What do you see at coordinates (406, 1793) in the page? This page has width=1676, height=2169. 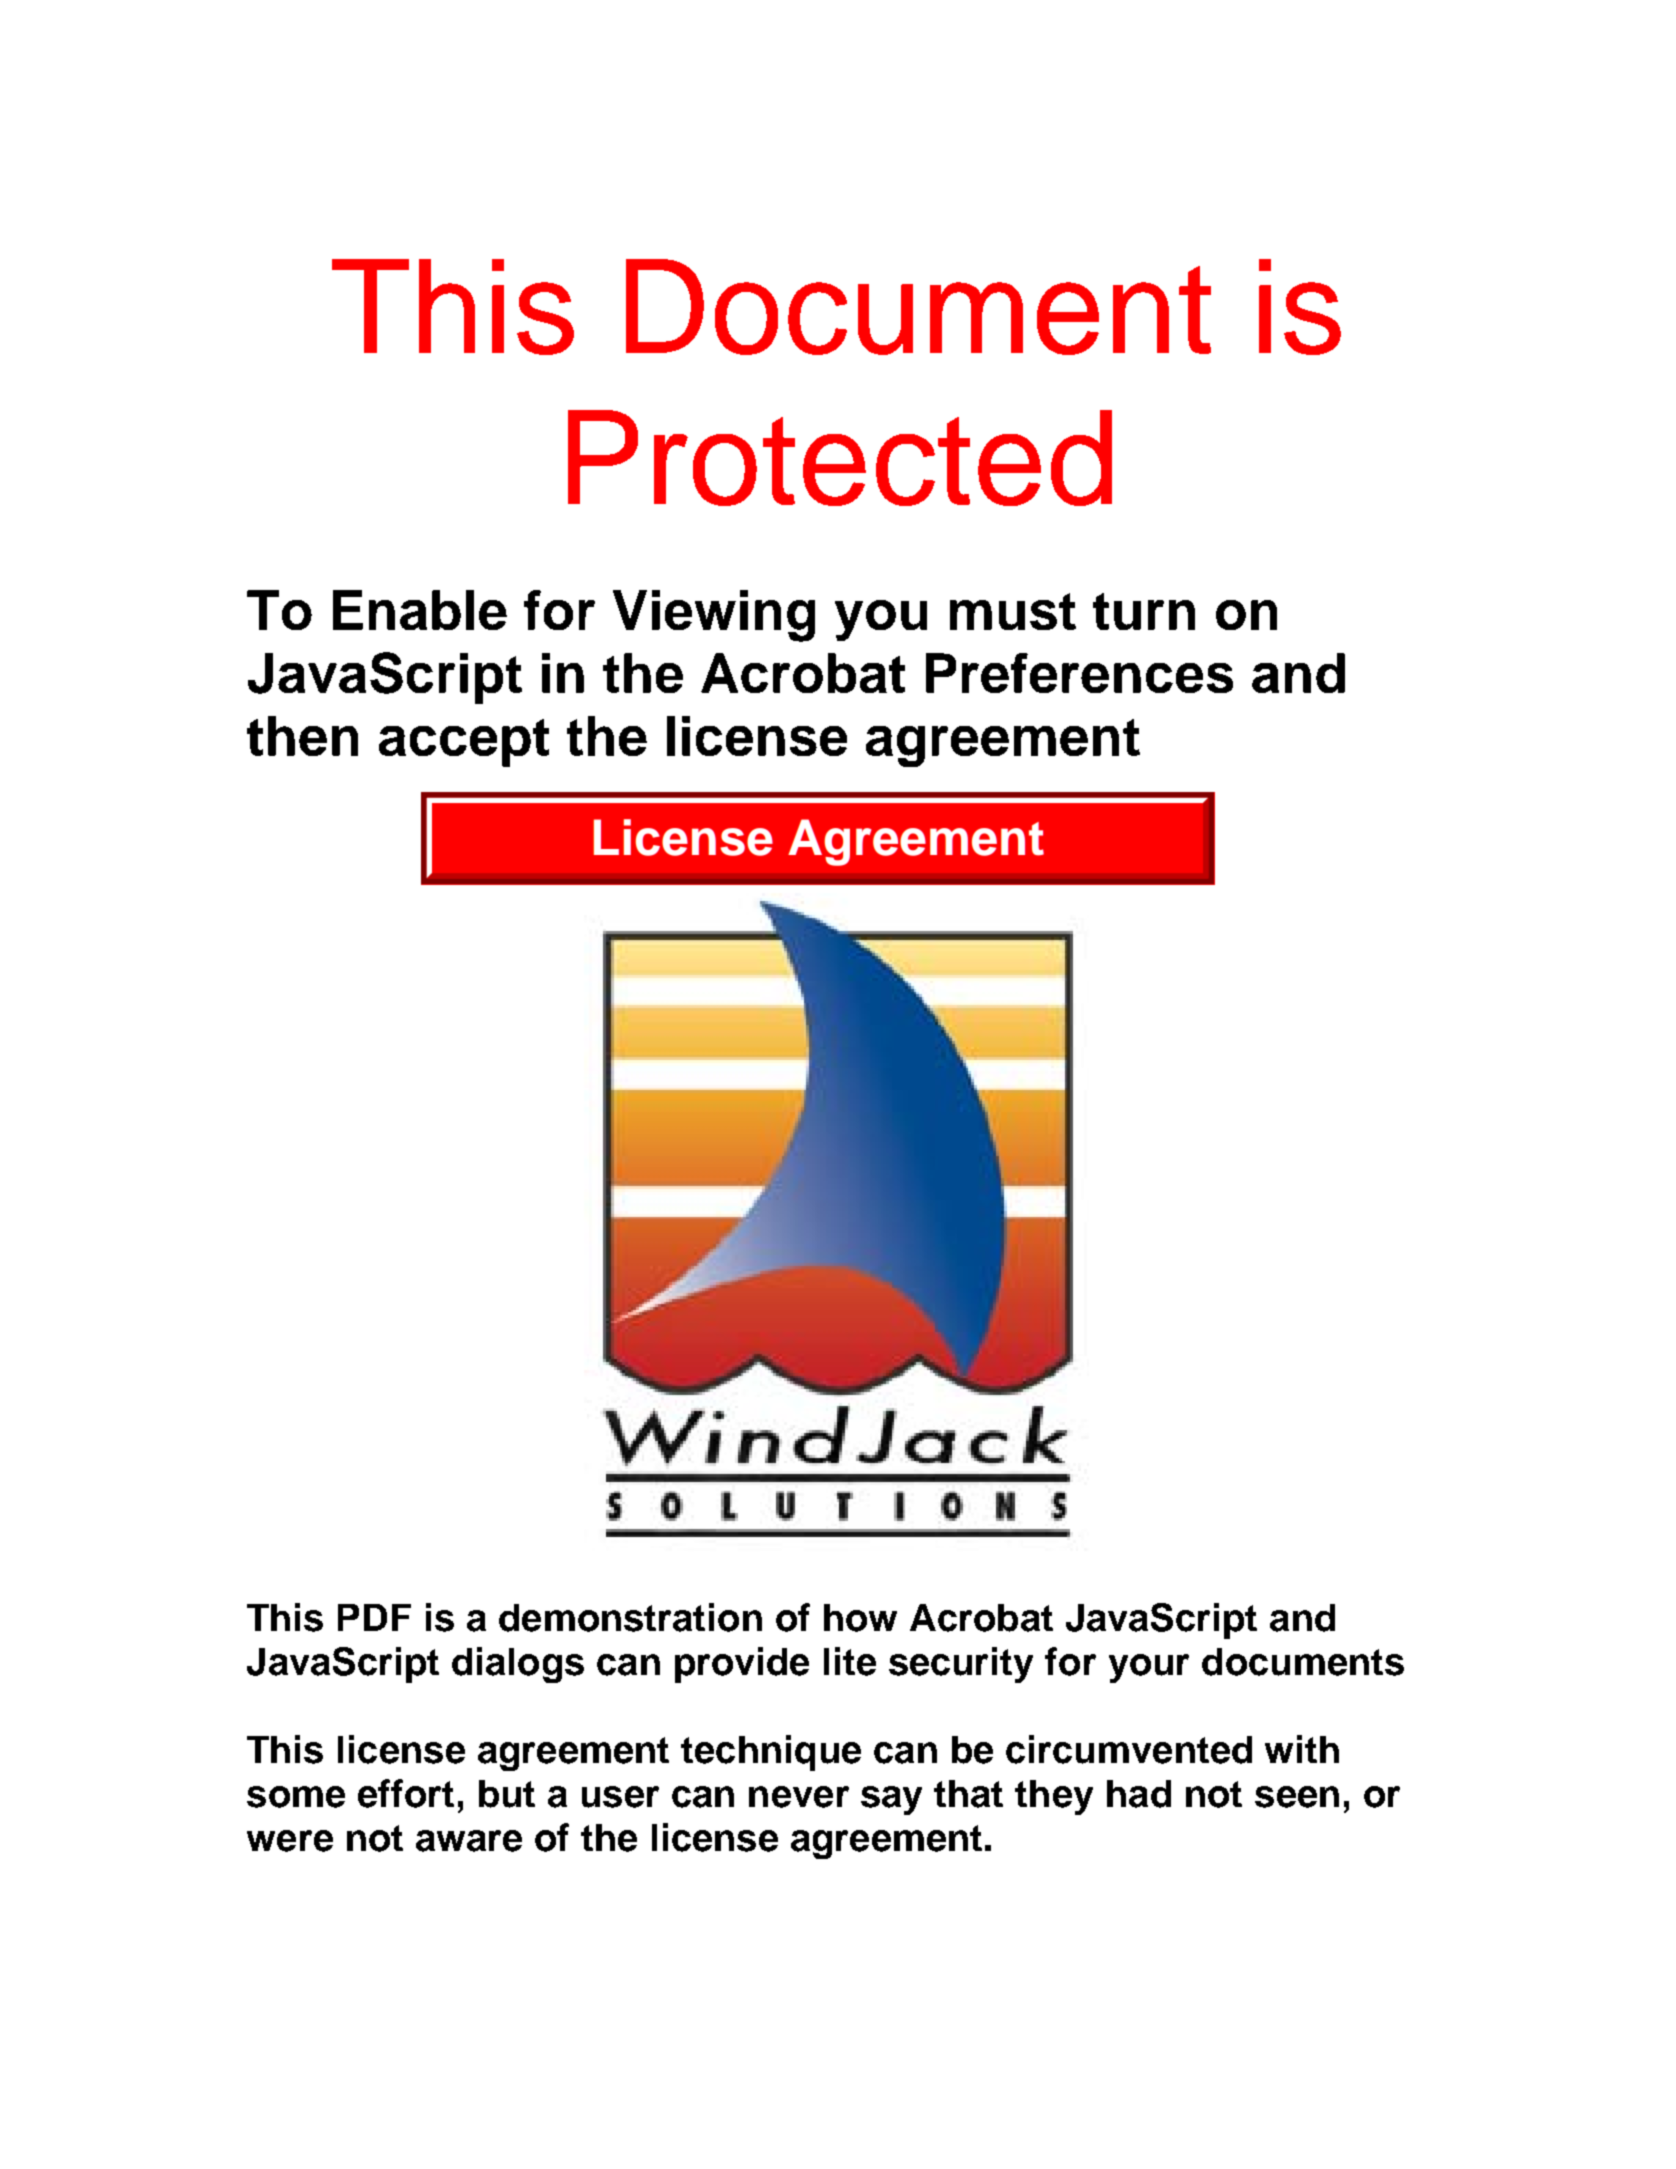 I see `effort` at bounding box center [406, 1793].
